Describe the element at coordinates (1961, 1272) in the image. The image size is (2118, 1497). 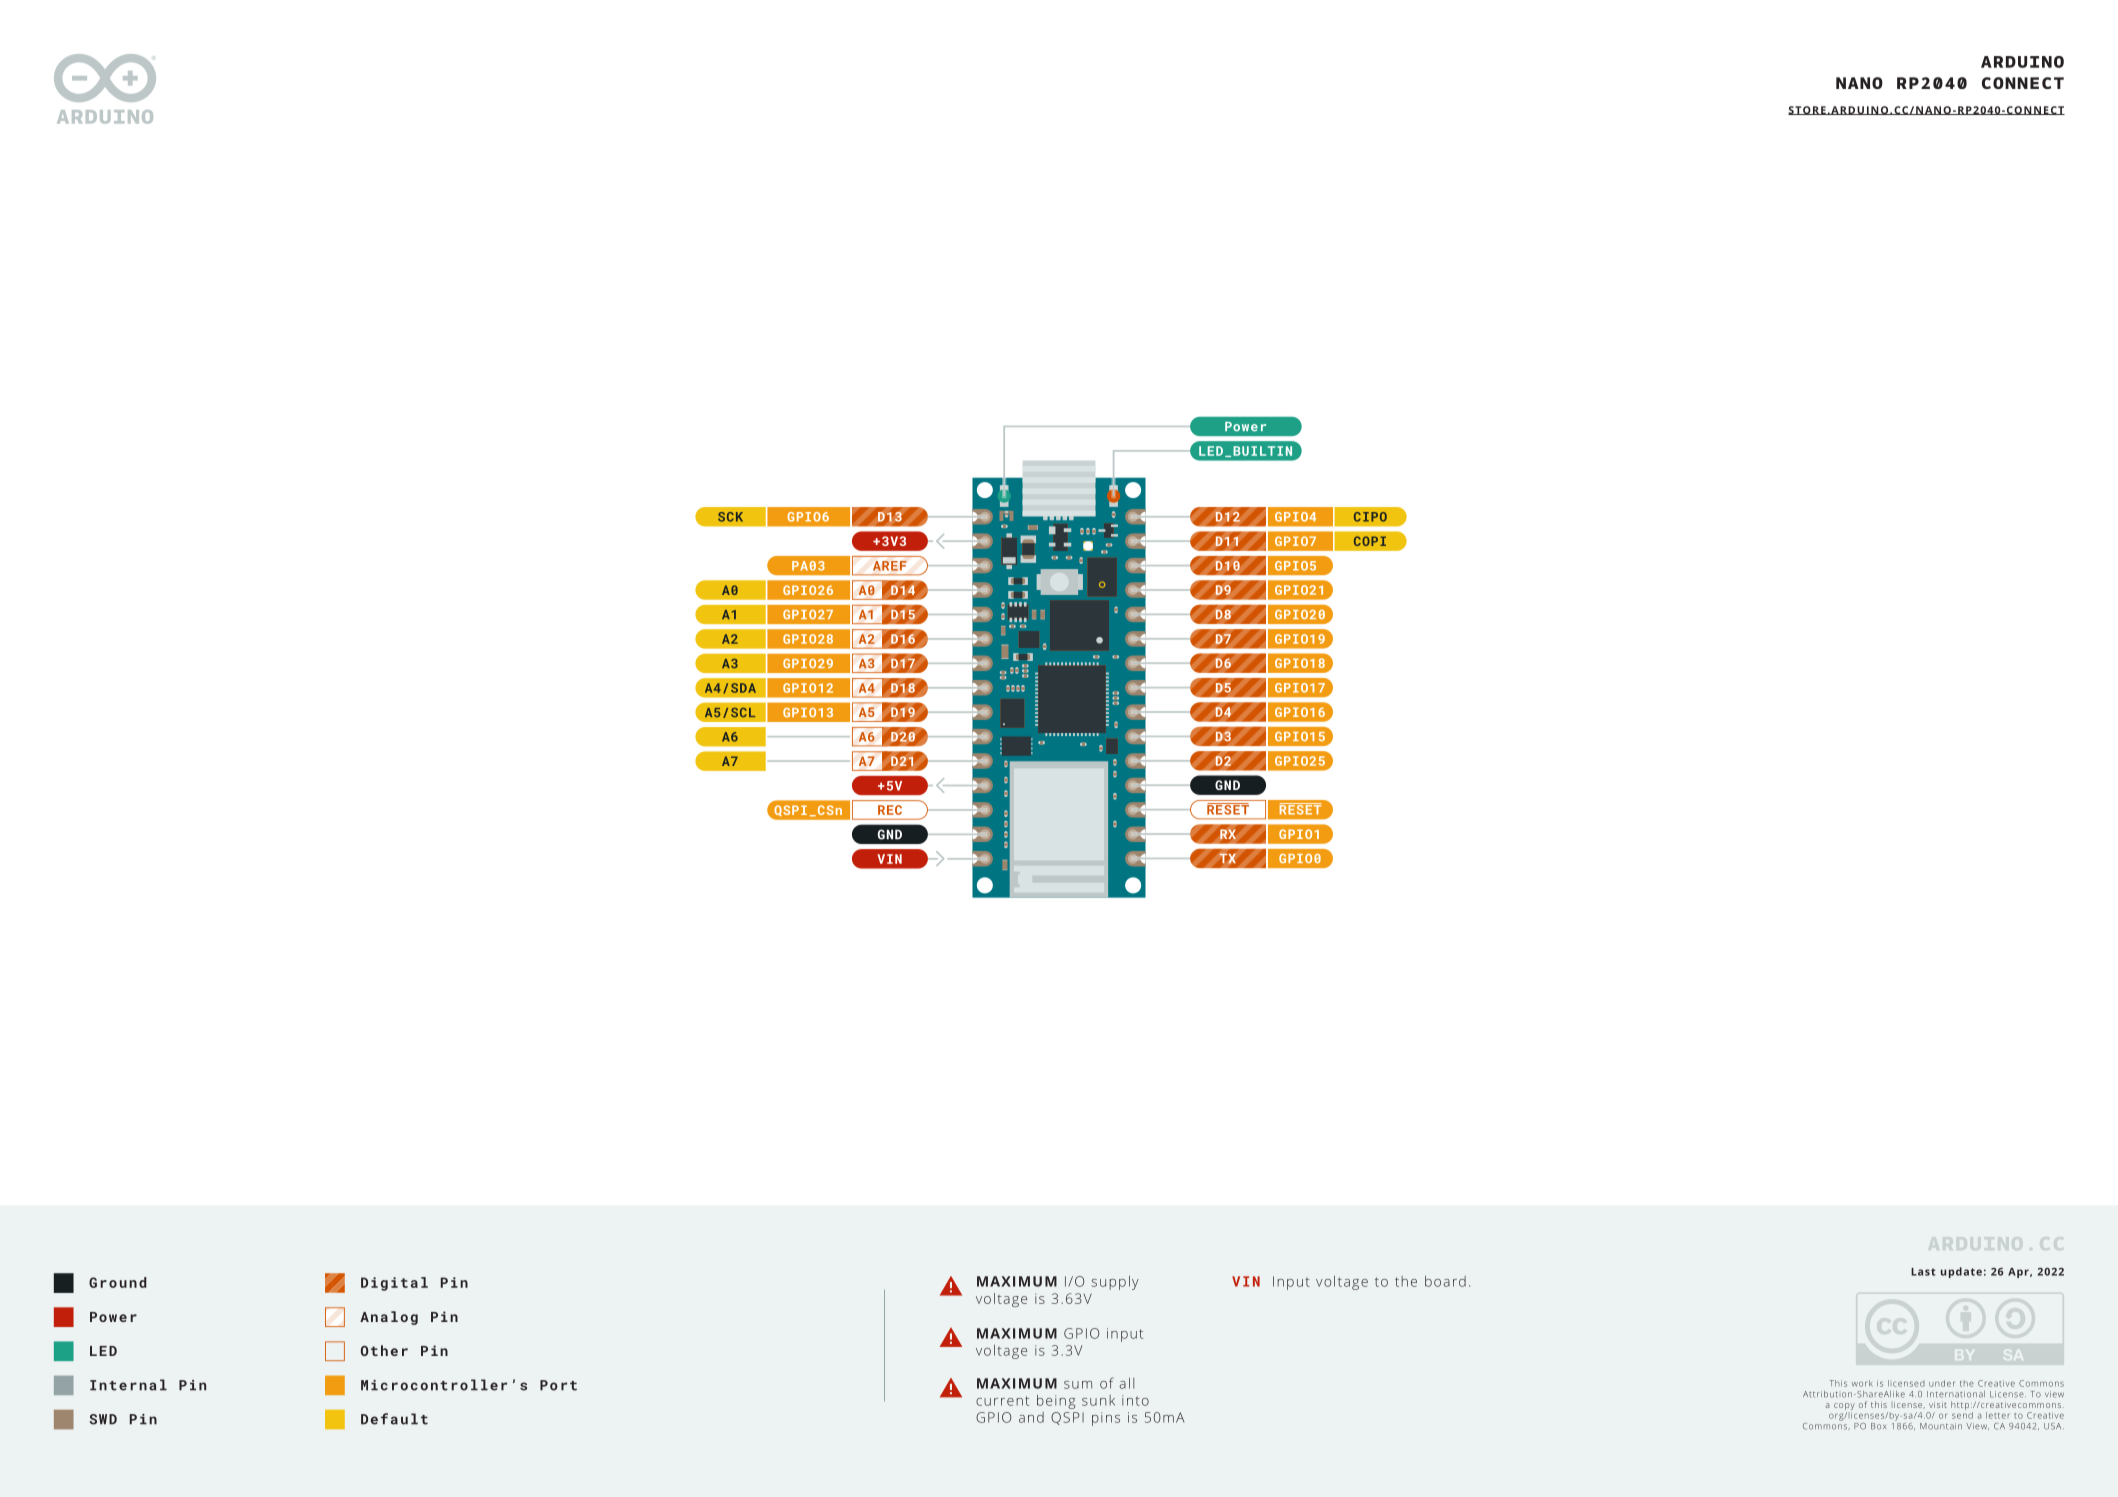
I see `update` at that location.
